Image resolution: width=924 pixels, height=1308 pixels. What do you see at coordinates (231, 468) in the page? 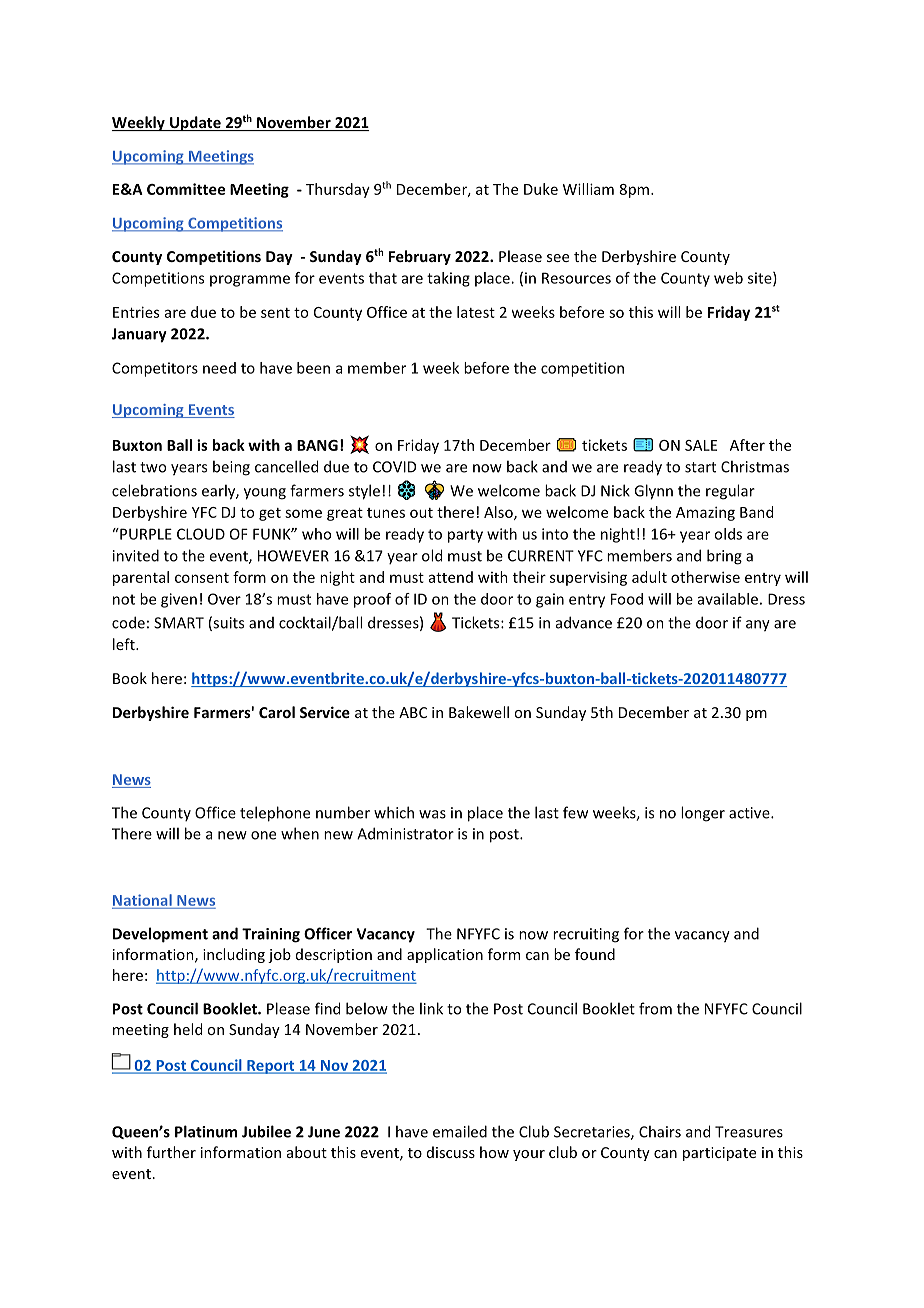
I see `being` at bounding box center [231, 468].
